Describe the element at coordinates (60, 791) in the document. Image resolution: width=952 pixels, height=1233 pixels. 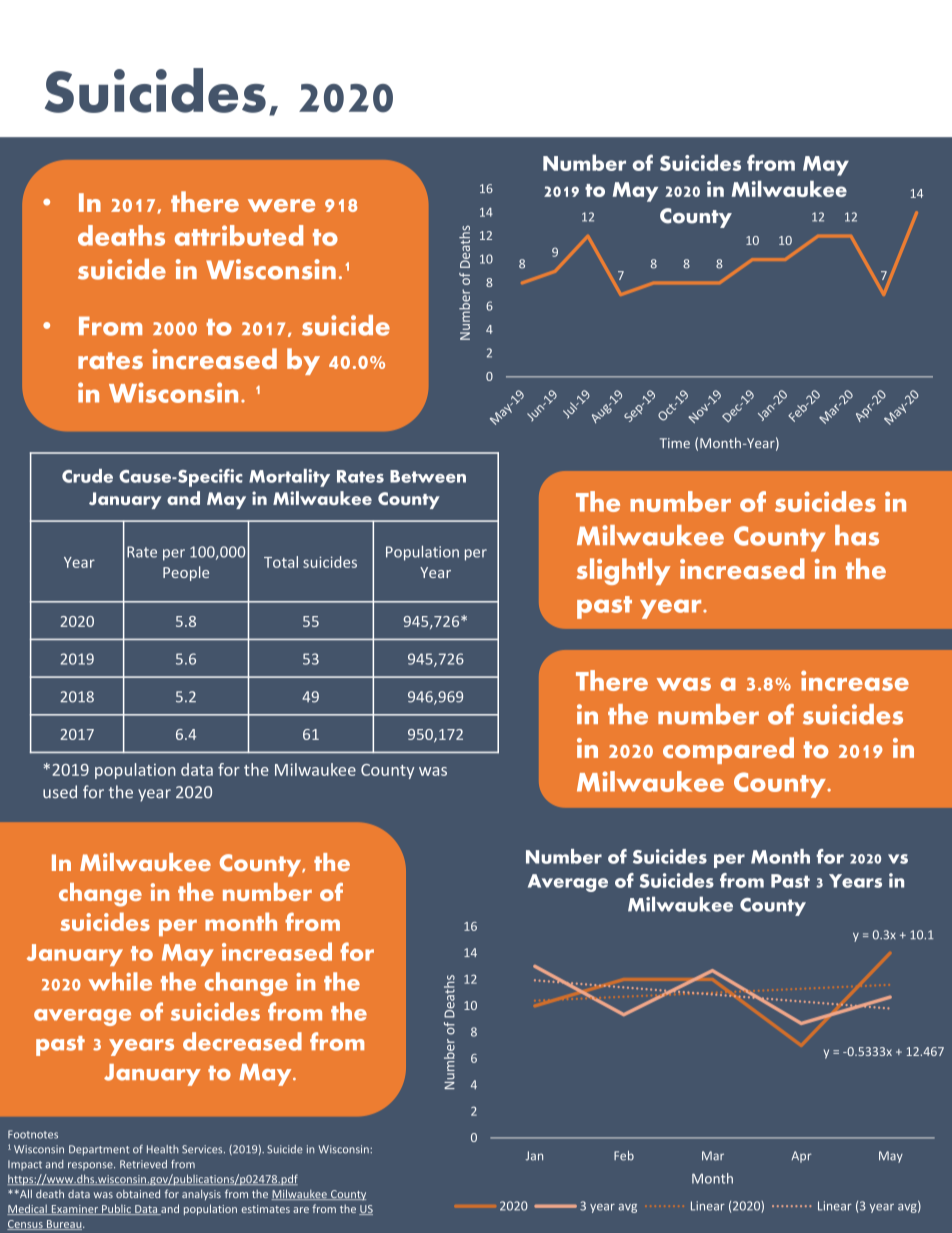
I see `used` at that location.
